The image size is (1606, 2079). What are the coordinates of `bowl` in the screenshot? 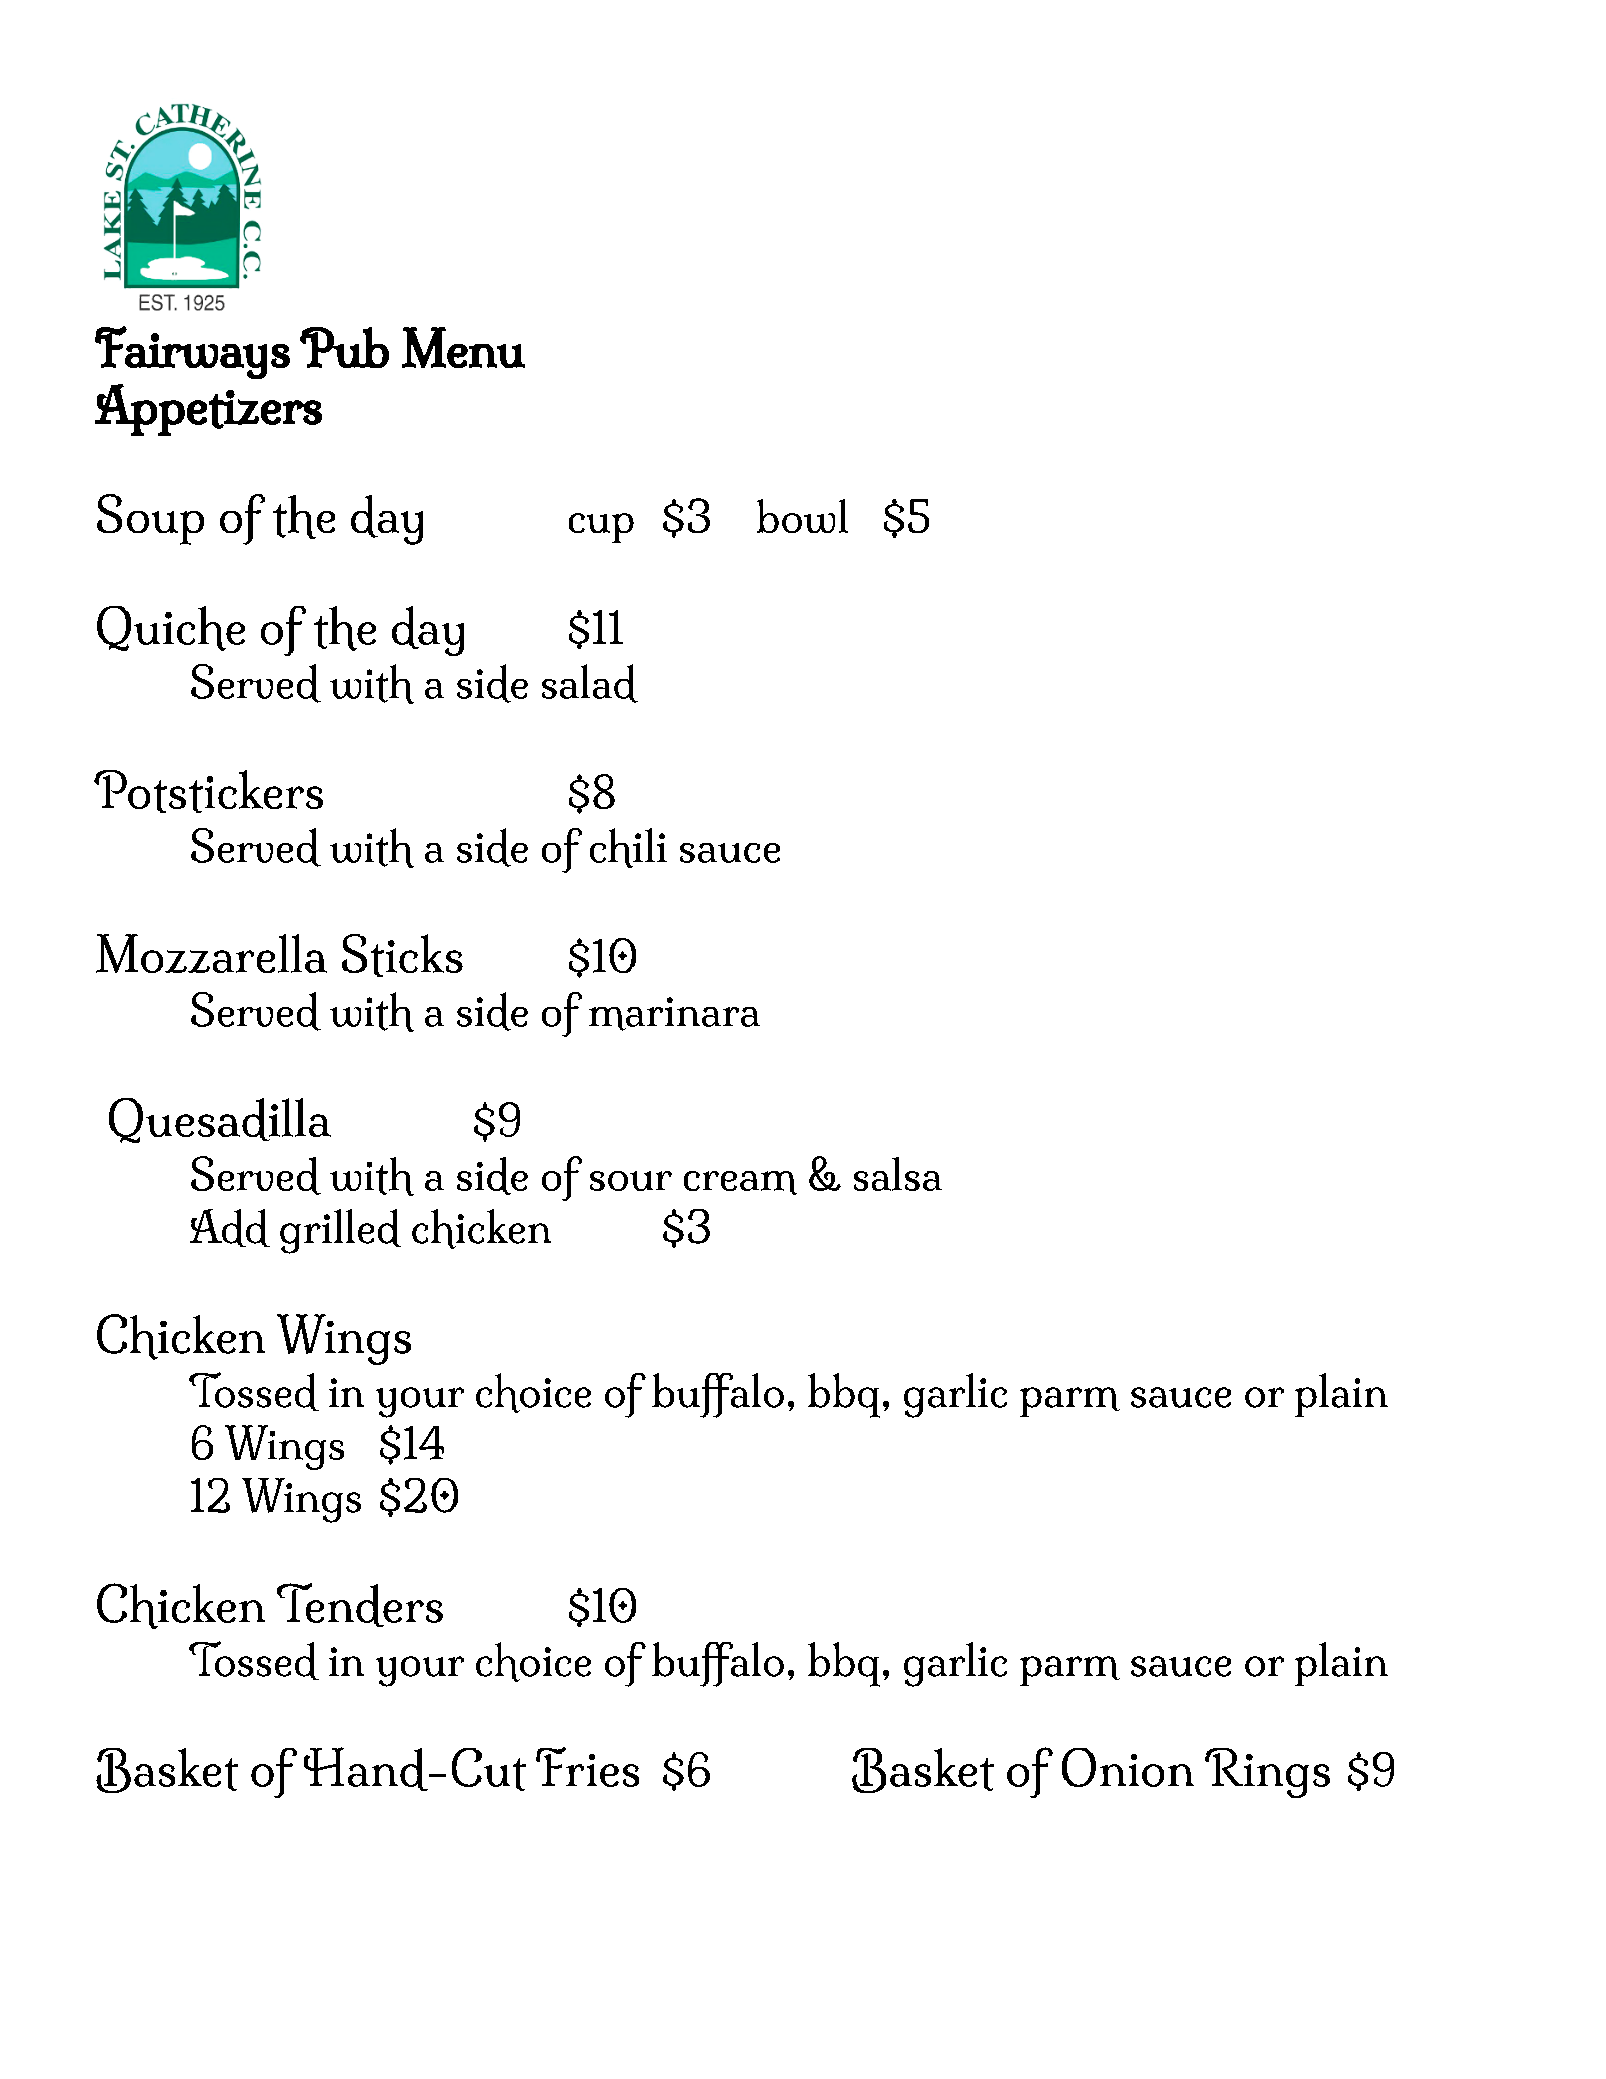 It's located at (802, 516).
